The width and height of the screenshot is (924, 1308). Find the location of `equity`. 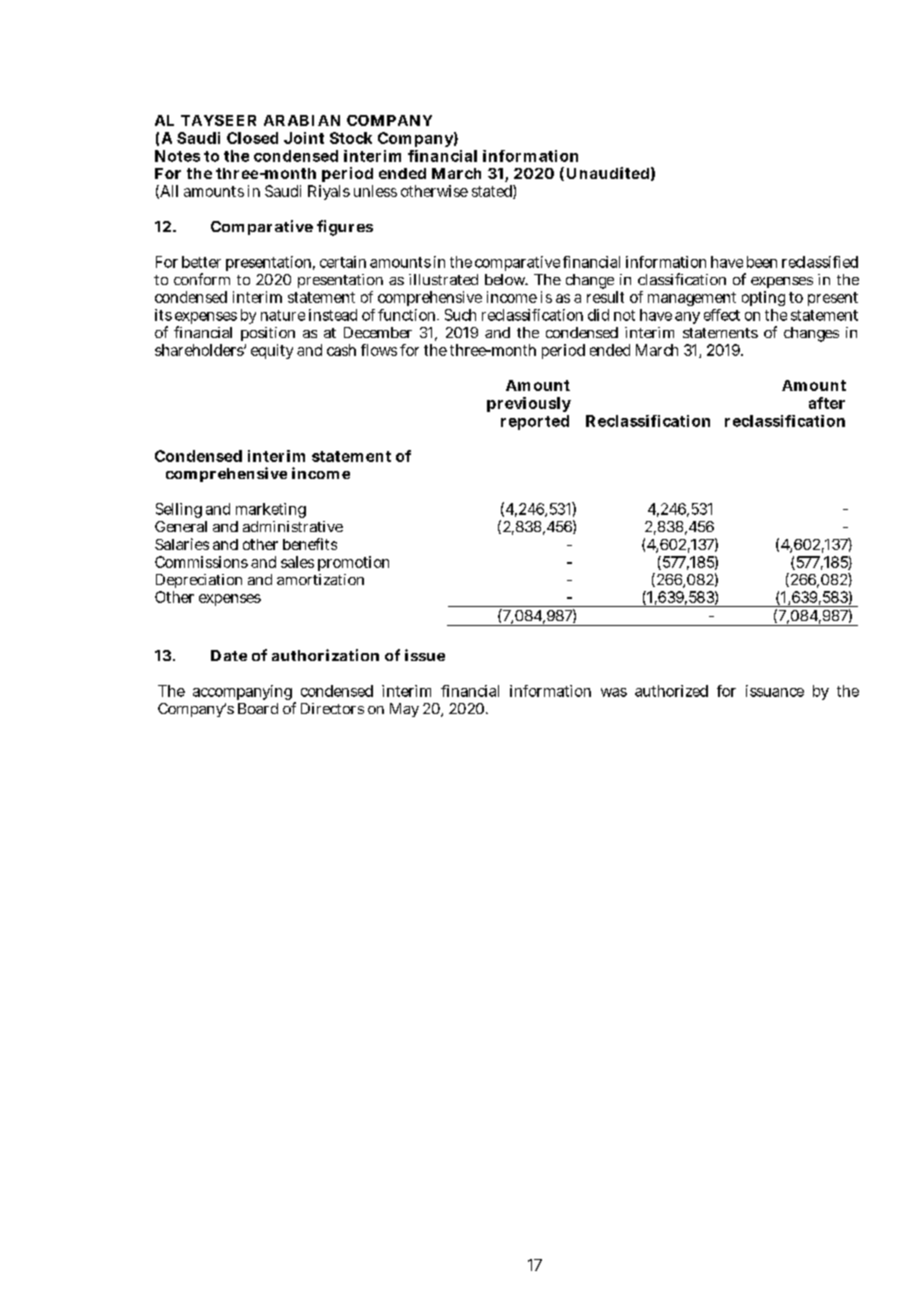

equity is located at coordinates (272, 351).
